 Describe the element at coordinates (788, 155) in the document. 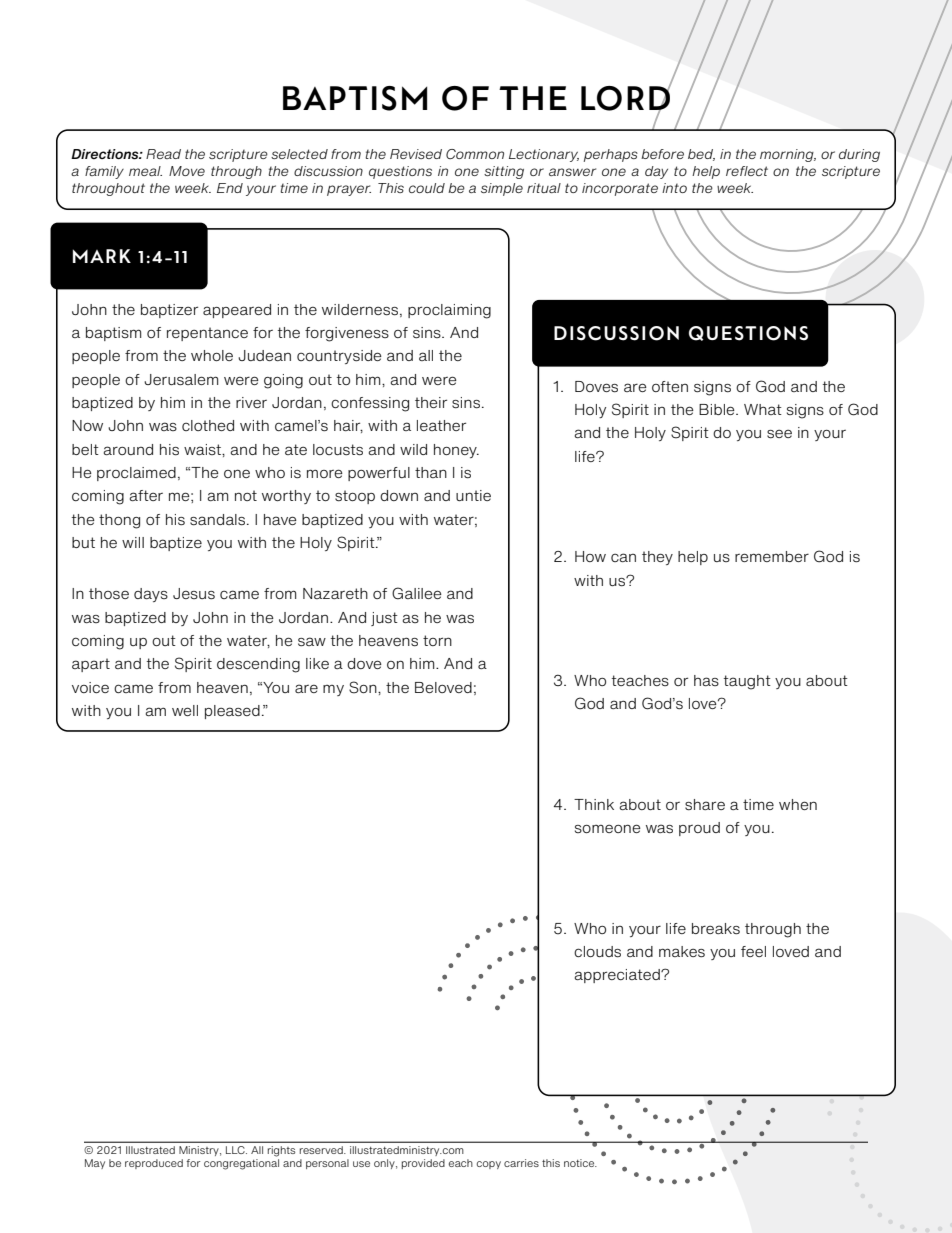

I see `morning` at that location.
